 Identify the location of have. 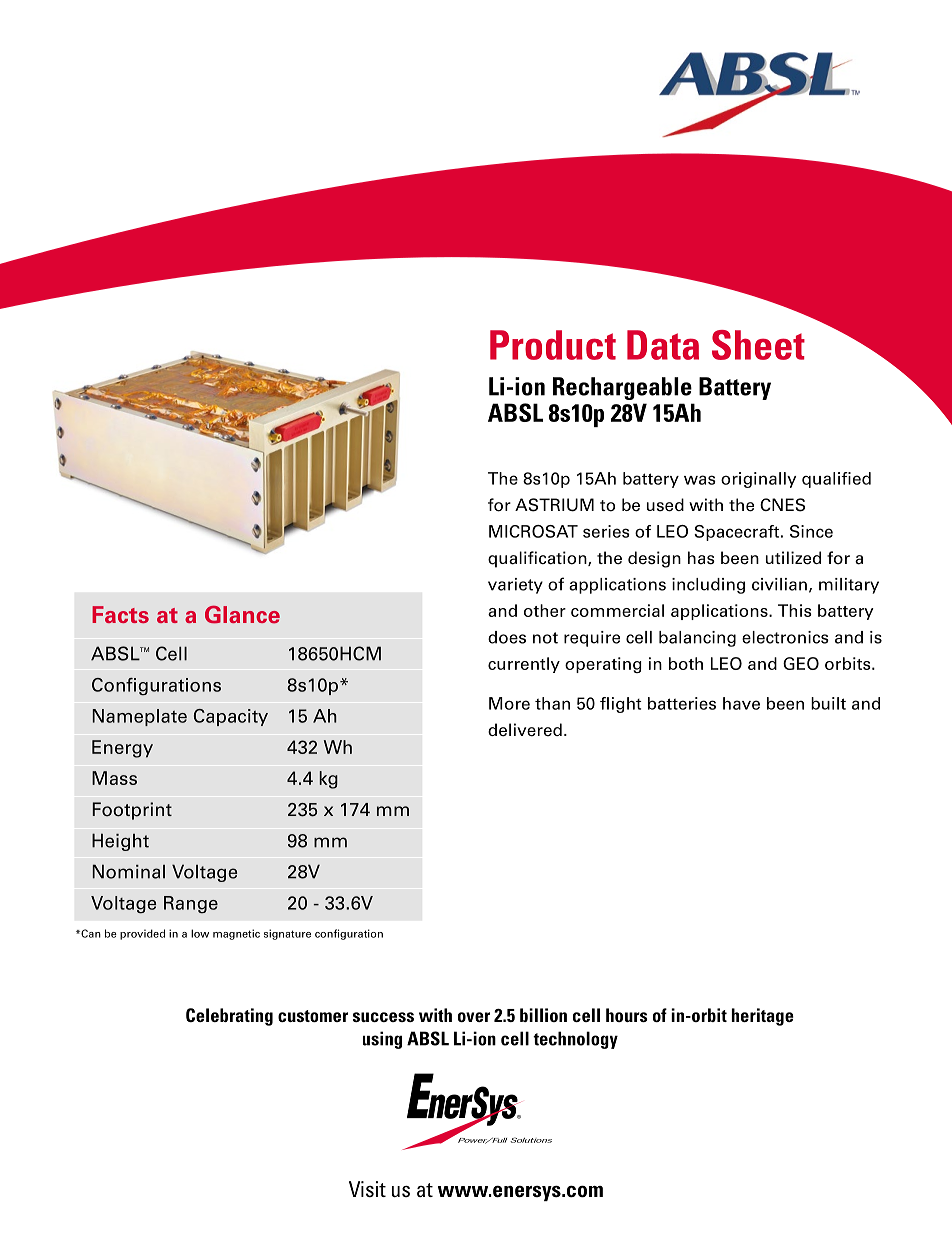
(741, 703).
